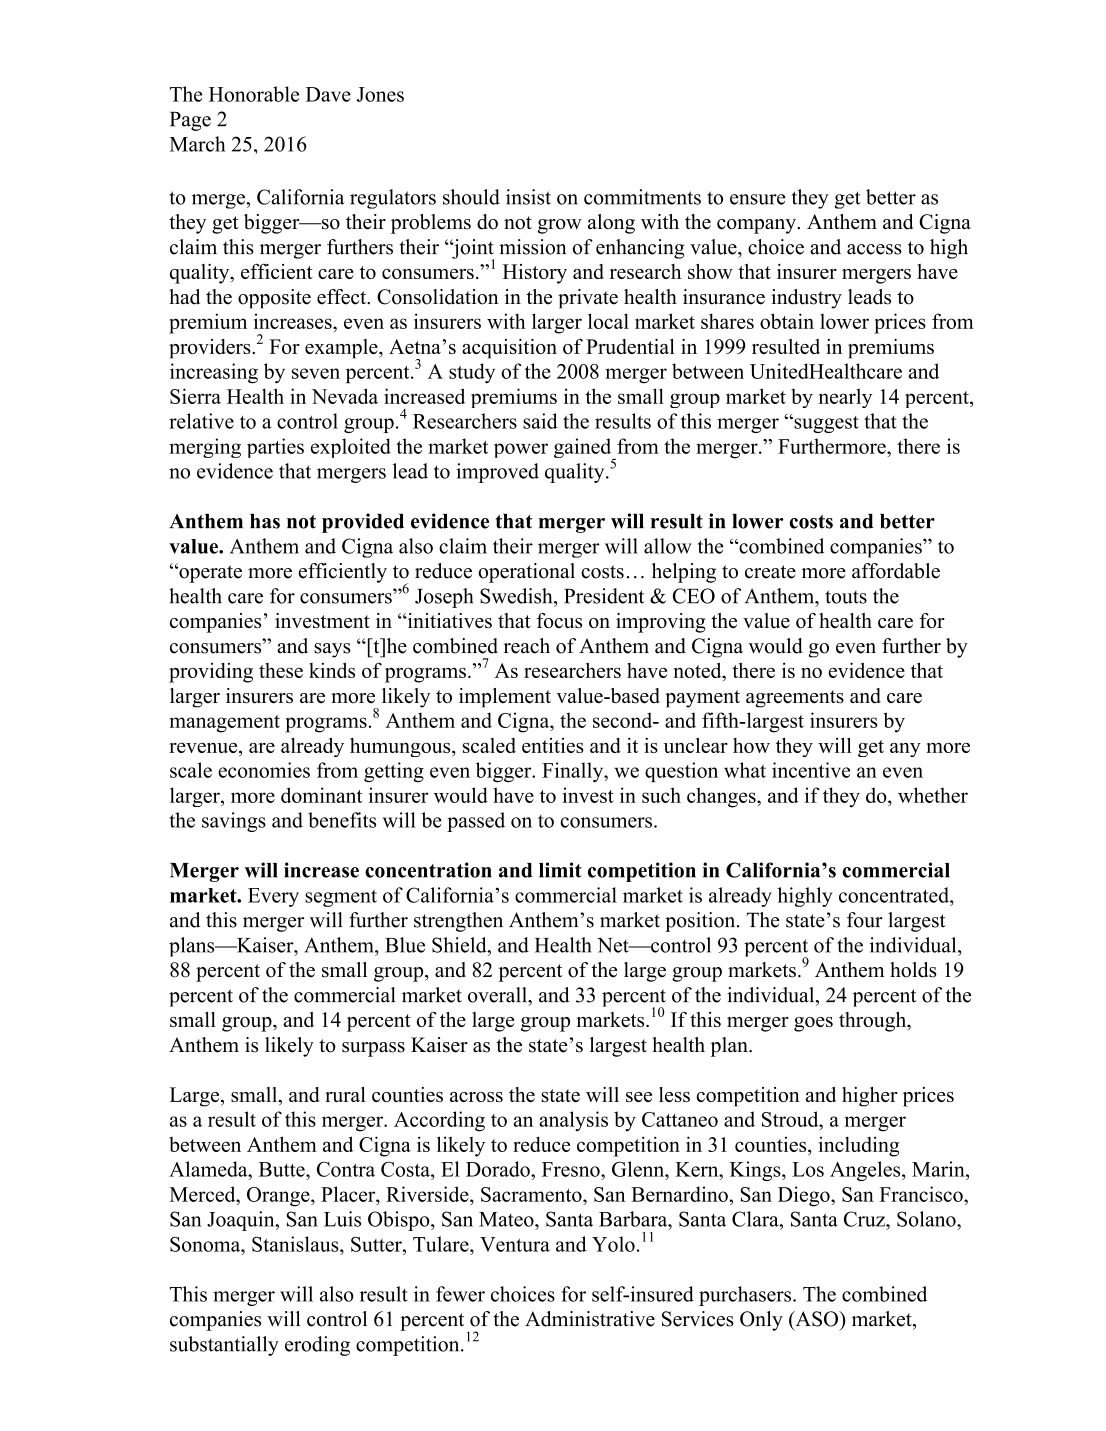  I want to click on management, so click(224, 724).
